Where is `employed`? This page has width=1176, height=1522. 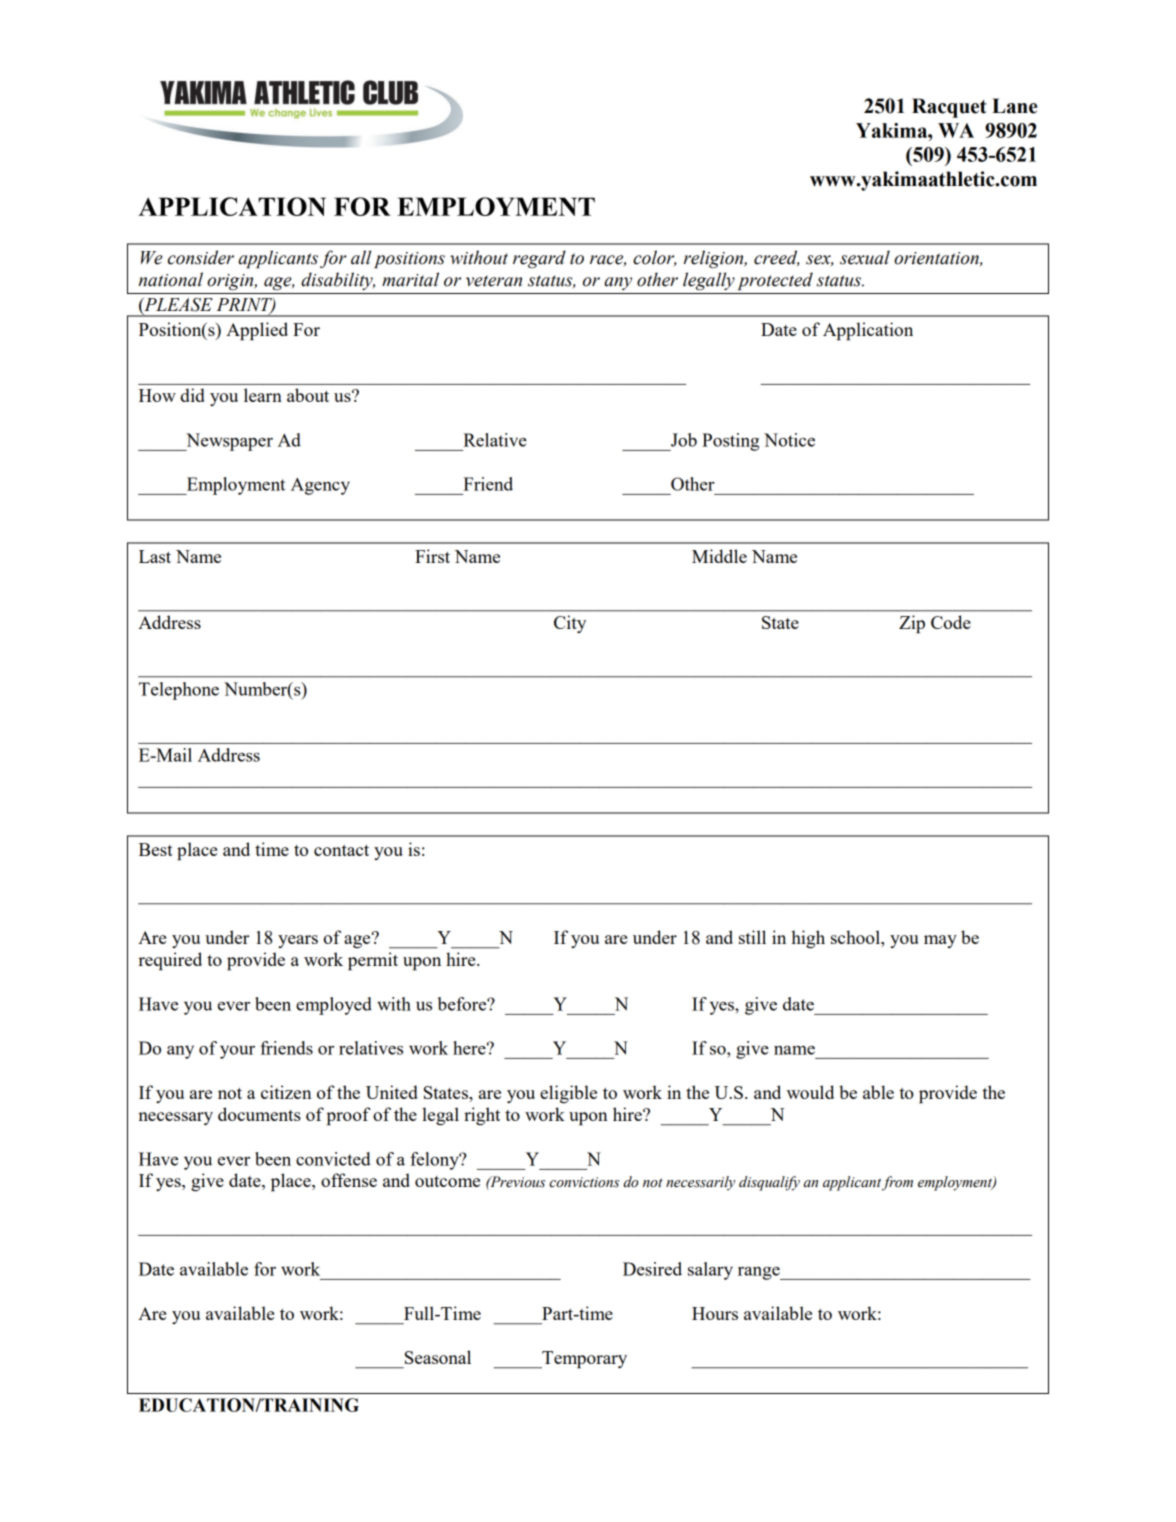 employed is located at coordinates (334, 1006).
